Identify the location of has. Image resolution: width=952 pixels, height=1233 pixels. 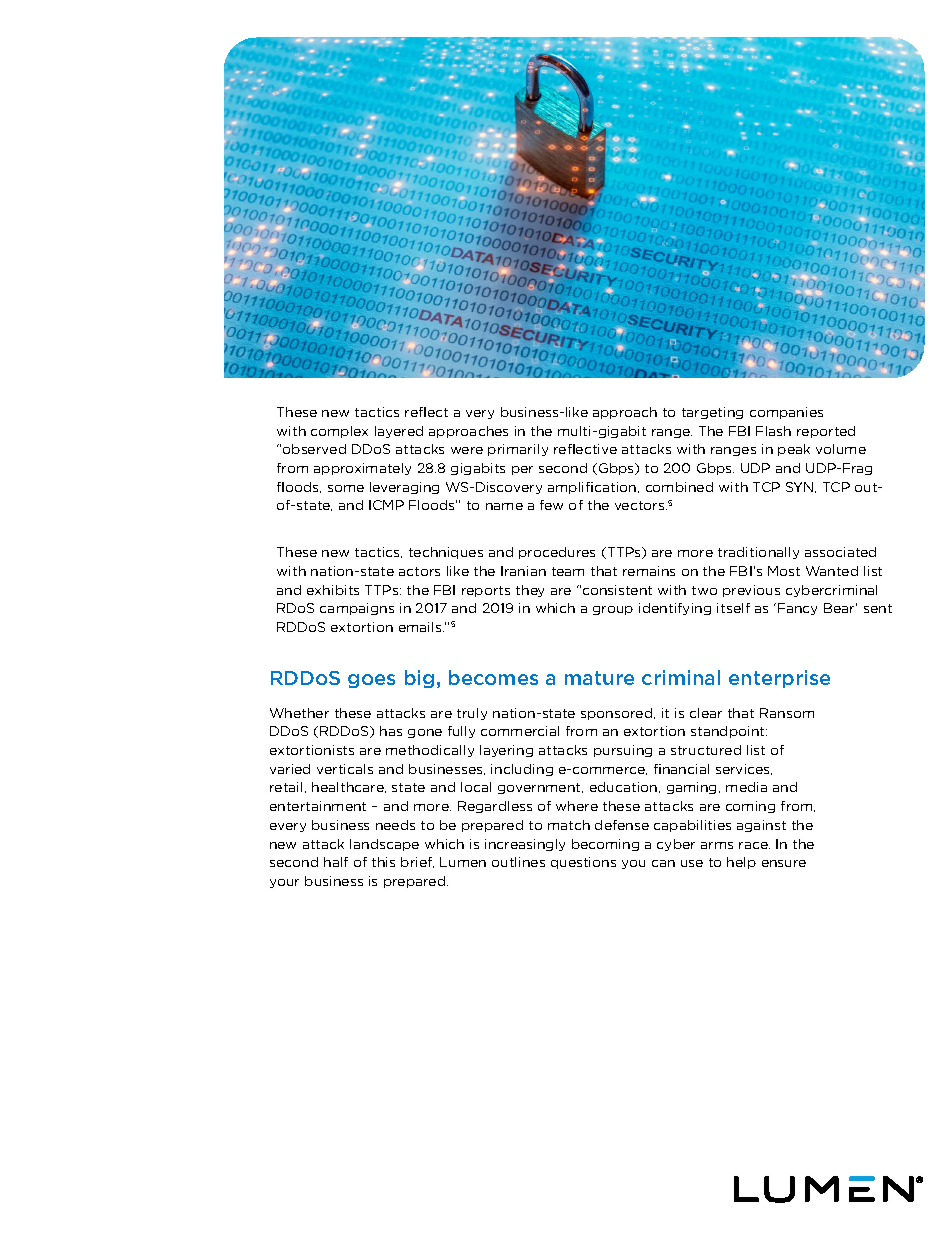
(391, 731).
